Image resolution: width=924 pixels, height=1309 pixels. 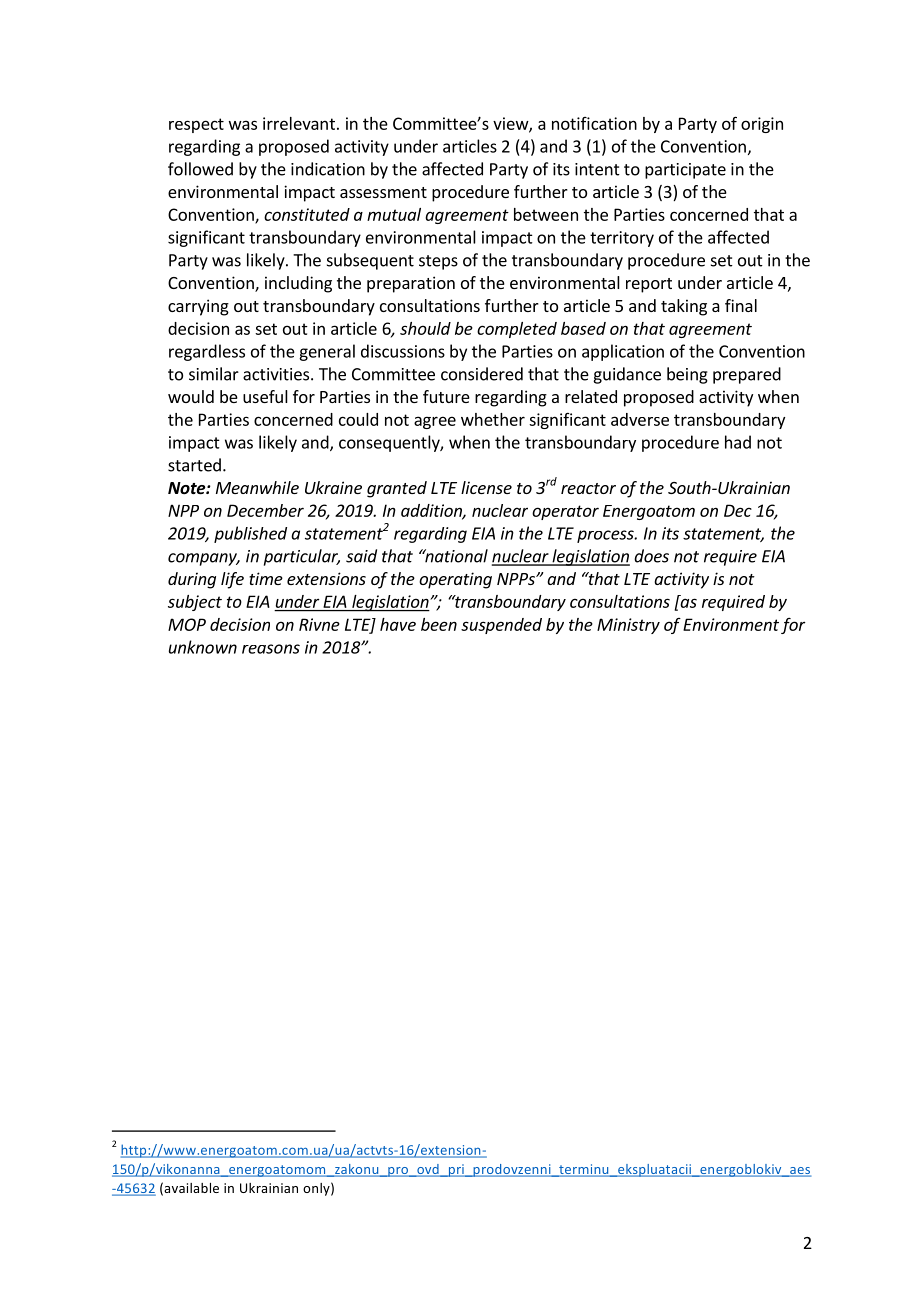 What do you see at coordinates (265, 396) in the image?
I see `useful` at bounding box center [265, 396].
